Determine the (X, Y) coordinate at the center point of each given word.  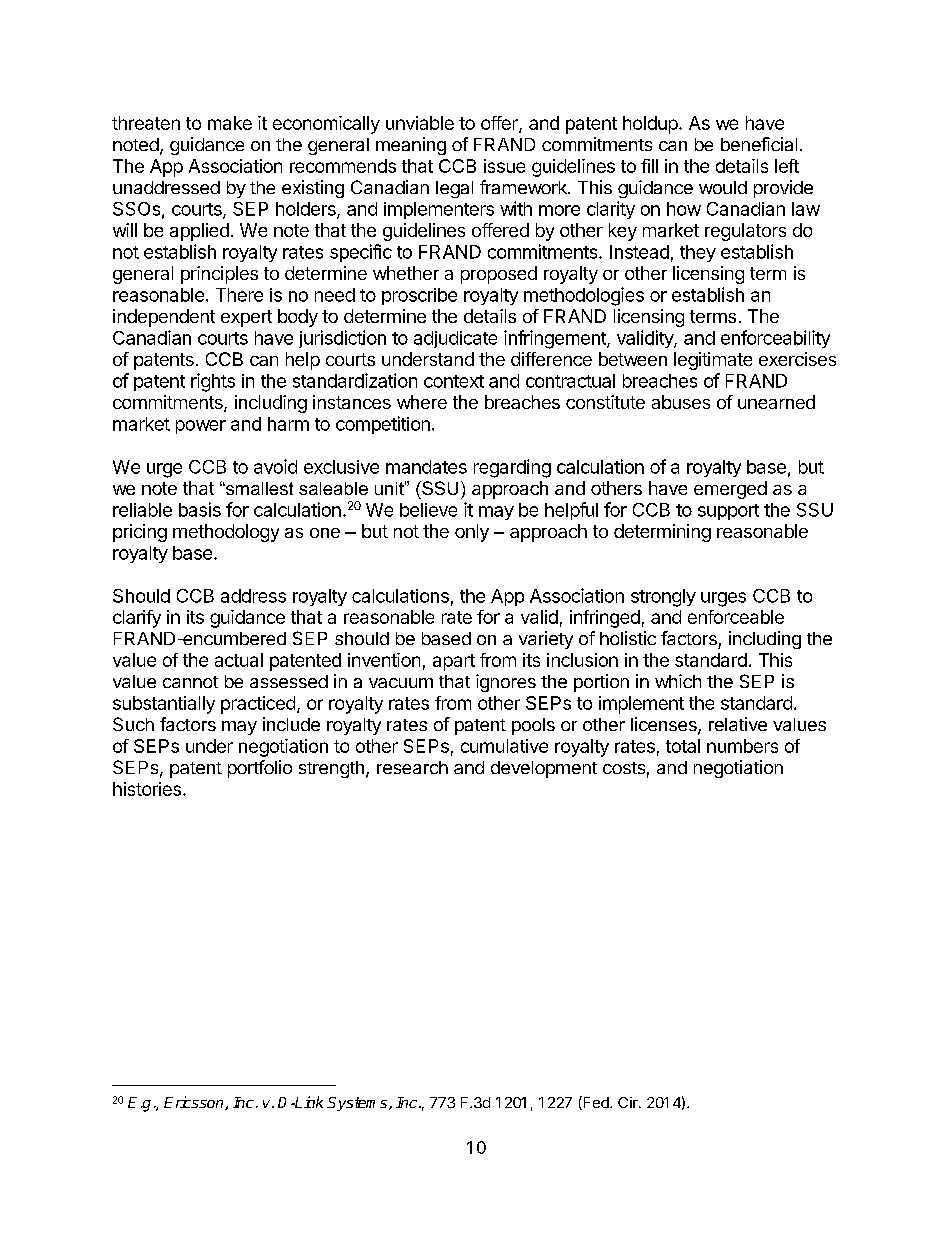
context (454, 381)
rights (213, 382)
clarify (137, 619)
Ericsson (195, 1103)
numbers (742, 746)
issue (504, 166)
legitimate (713, 361)
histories (147, 789)
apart (454, 662)
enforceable (736, 617)
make (230, 123)
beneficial (759, 144)
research (412, 767)
